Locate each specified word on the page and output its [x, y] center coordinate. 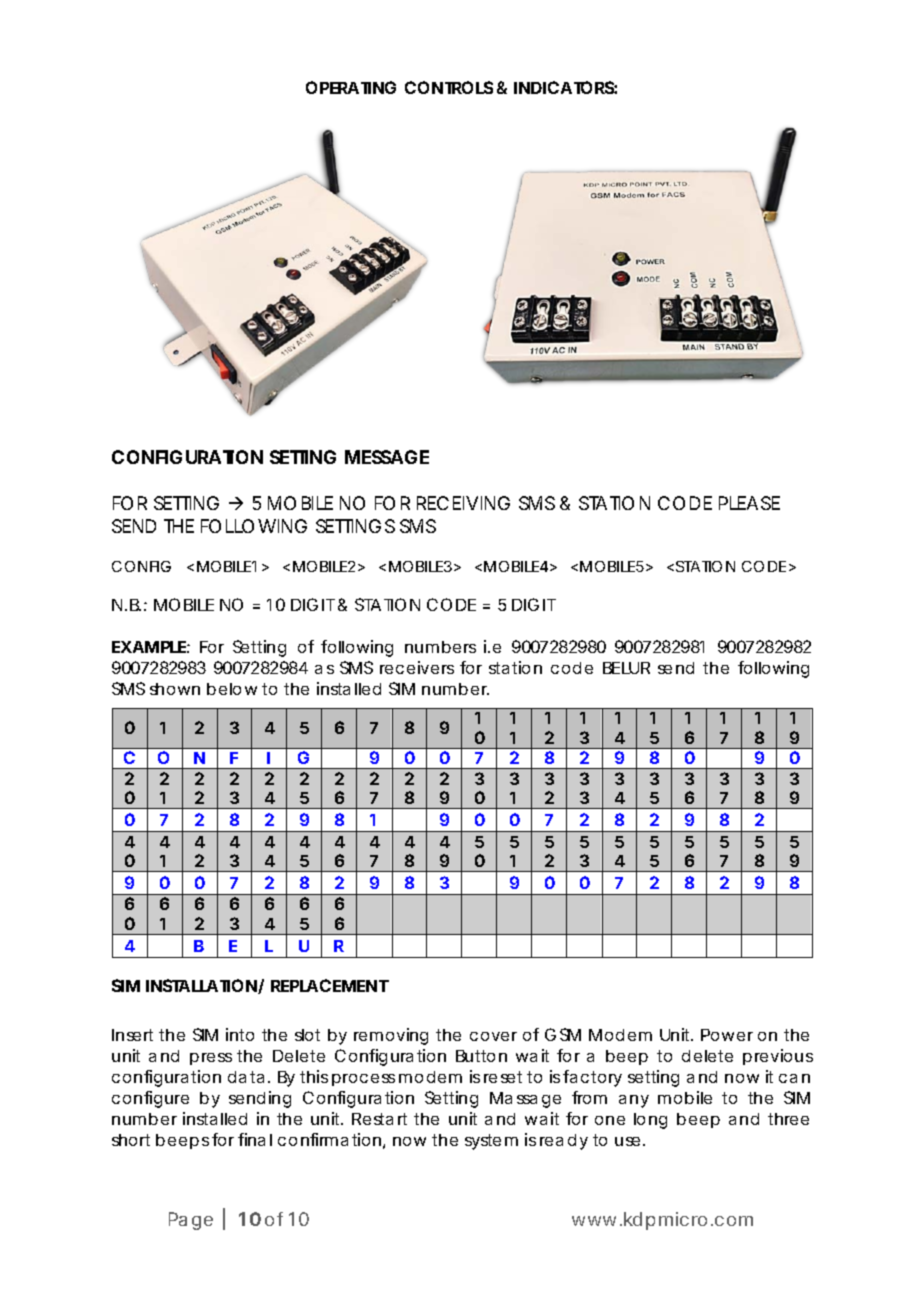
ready [564, 1142]
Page [191, 1221]
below [232, 689]
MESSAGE [387, 457]
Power [727, 1035]
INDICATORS [564, 87]
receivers [417, 667]
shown [175, 689]
